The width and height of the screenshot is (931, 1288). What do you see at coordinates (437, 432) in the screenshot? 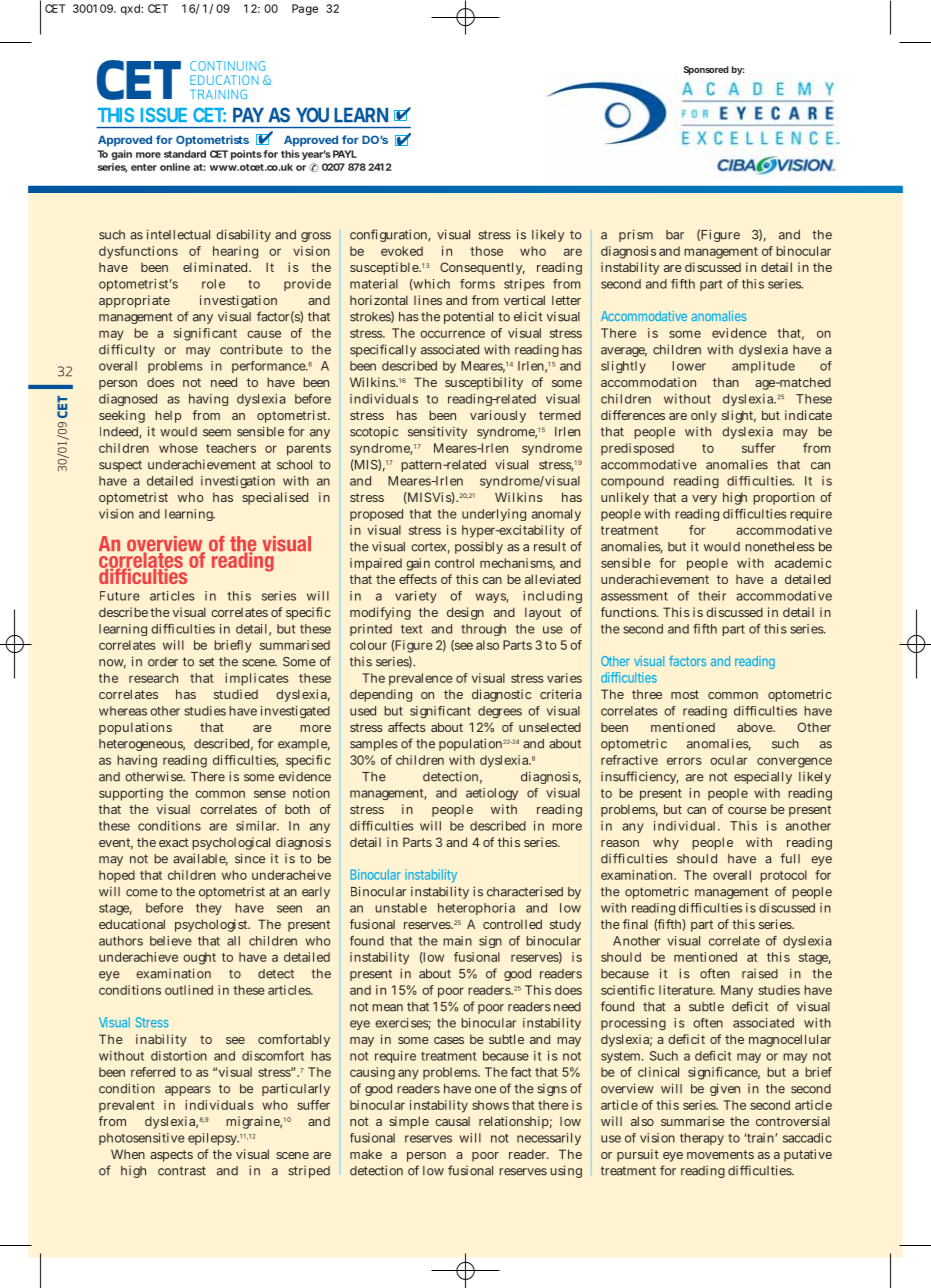
I see `sensitivity` at bounding box center [437, 432].
